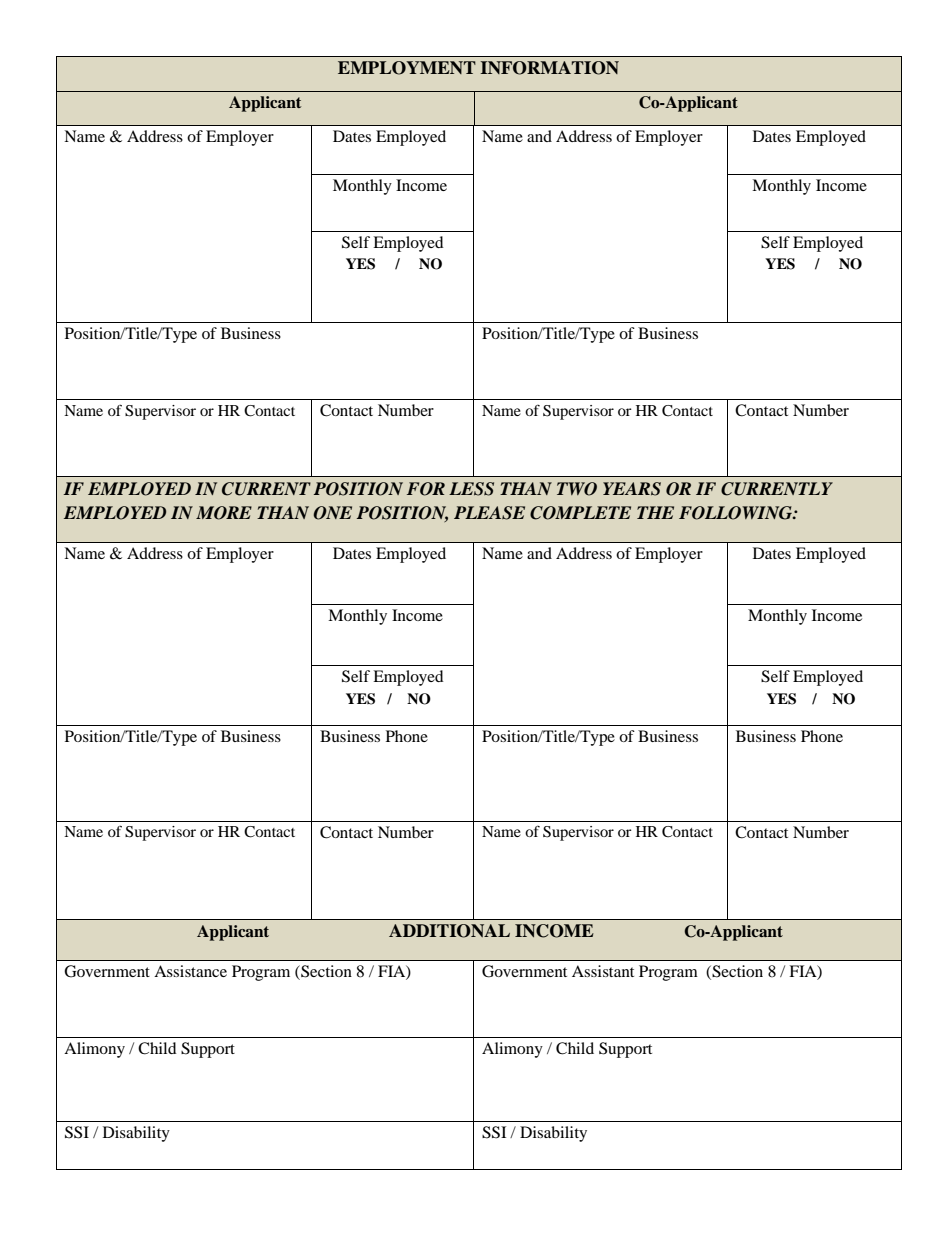 The height and width of the image is (1233, 952). Describe the element at coordinates (655, 512) in the image. I see `THE` at that location.
